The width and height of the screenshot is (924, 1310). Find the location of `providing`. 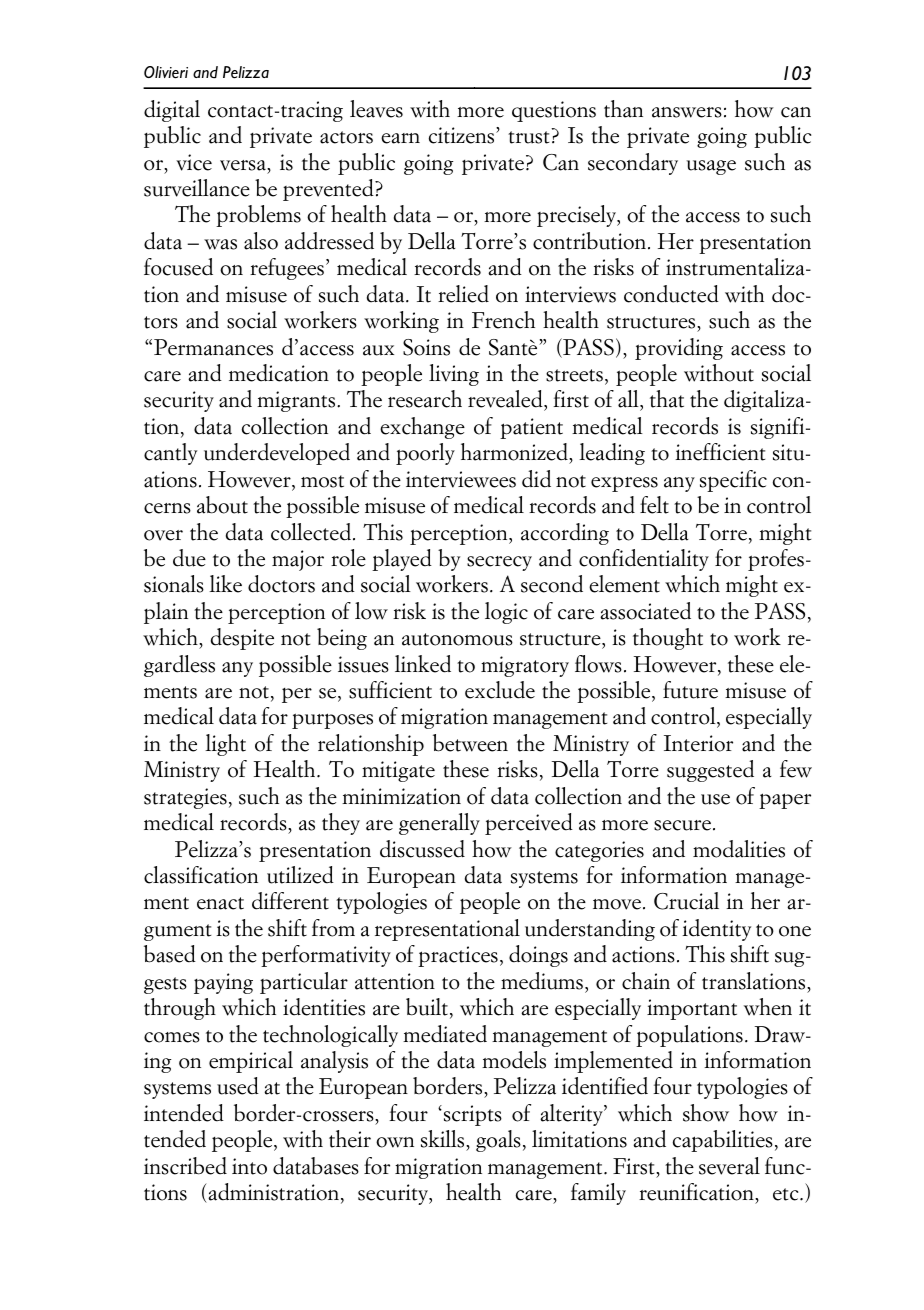

providing is located at coordinates (679, 349).
